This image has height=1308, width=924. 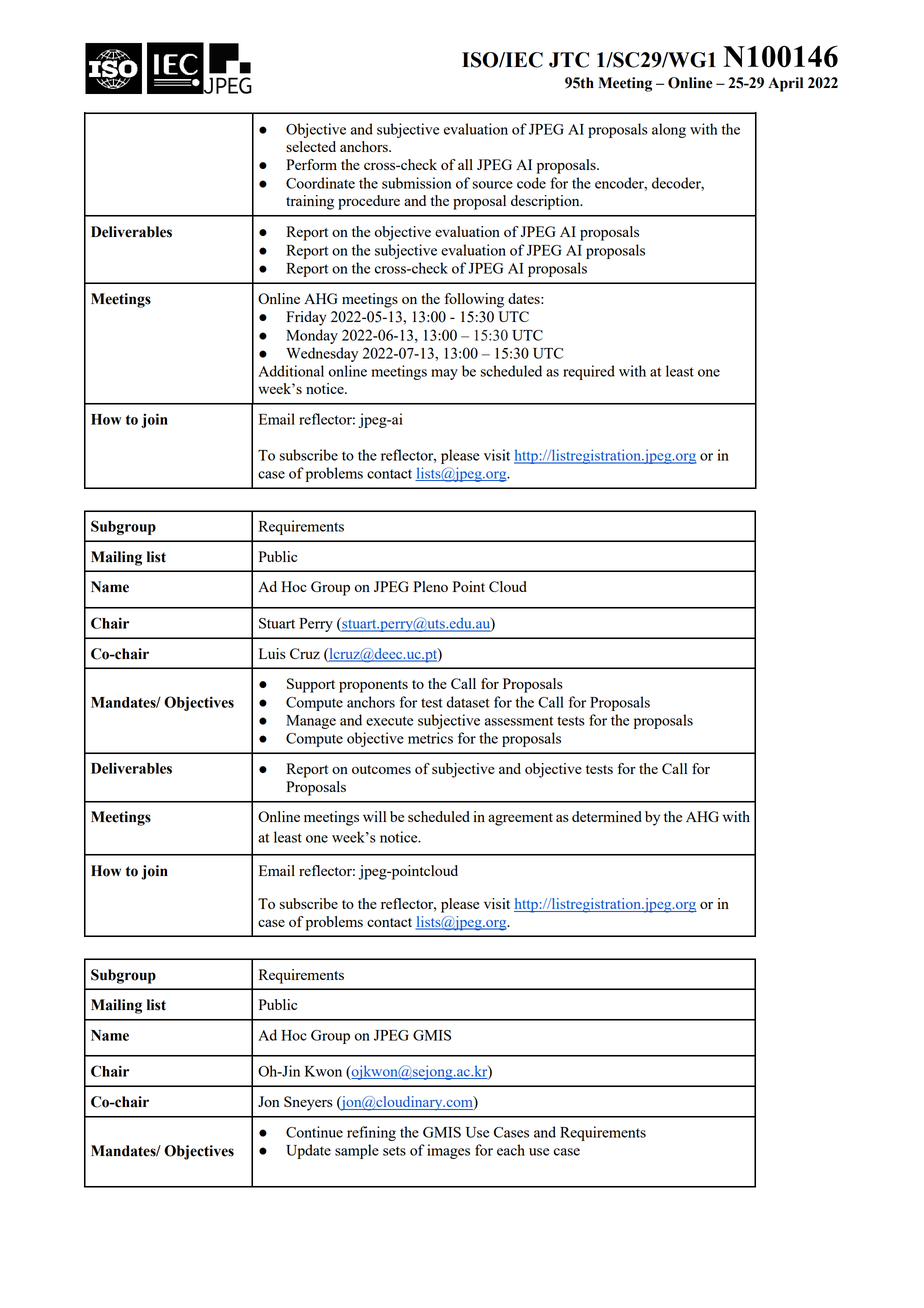 I want to click on outcomes, so click(x=381, y=769).
